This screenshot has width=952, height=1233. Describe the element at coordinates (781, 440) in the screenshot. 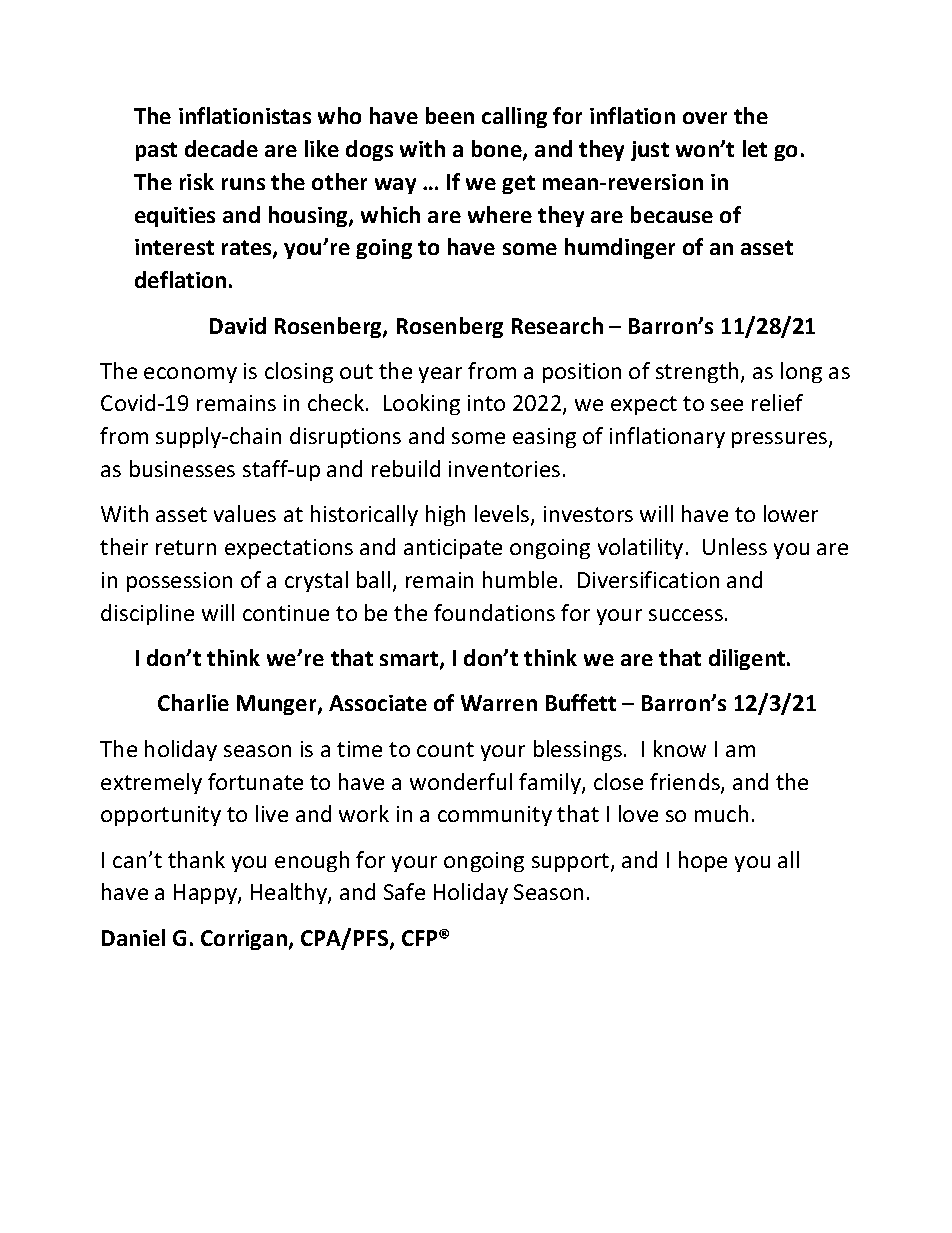

I see `pressures` at that location.
